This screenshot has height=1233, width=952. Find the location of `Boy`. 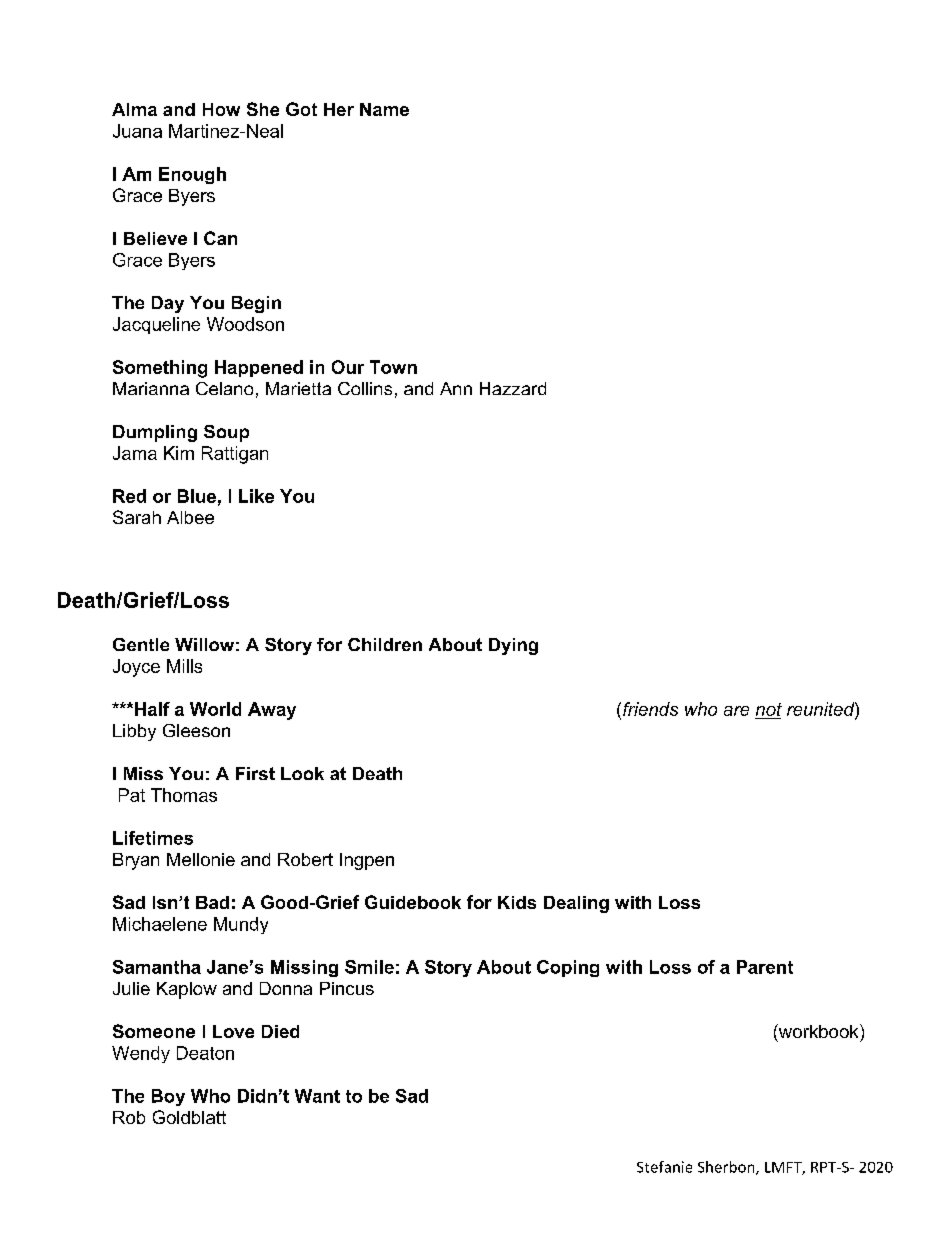

Boy is located at coordinates (168, 1097).
